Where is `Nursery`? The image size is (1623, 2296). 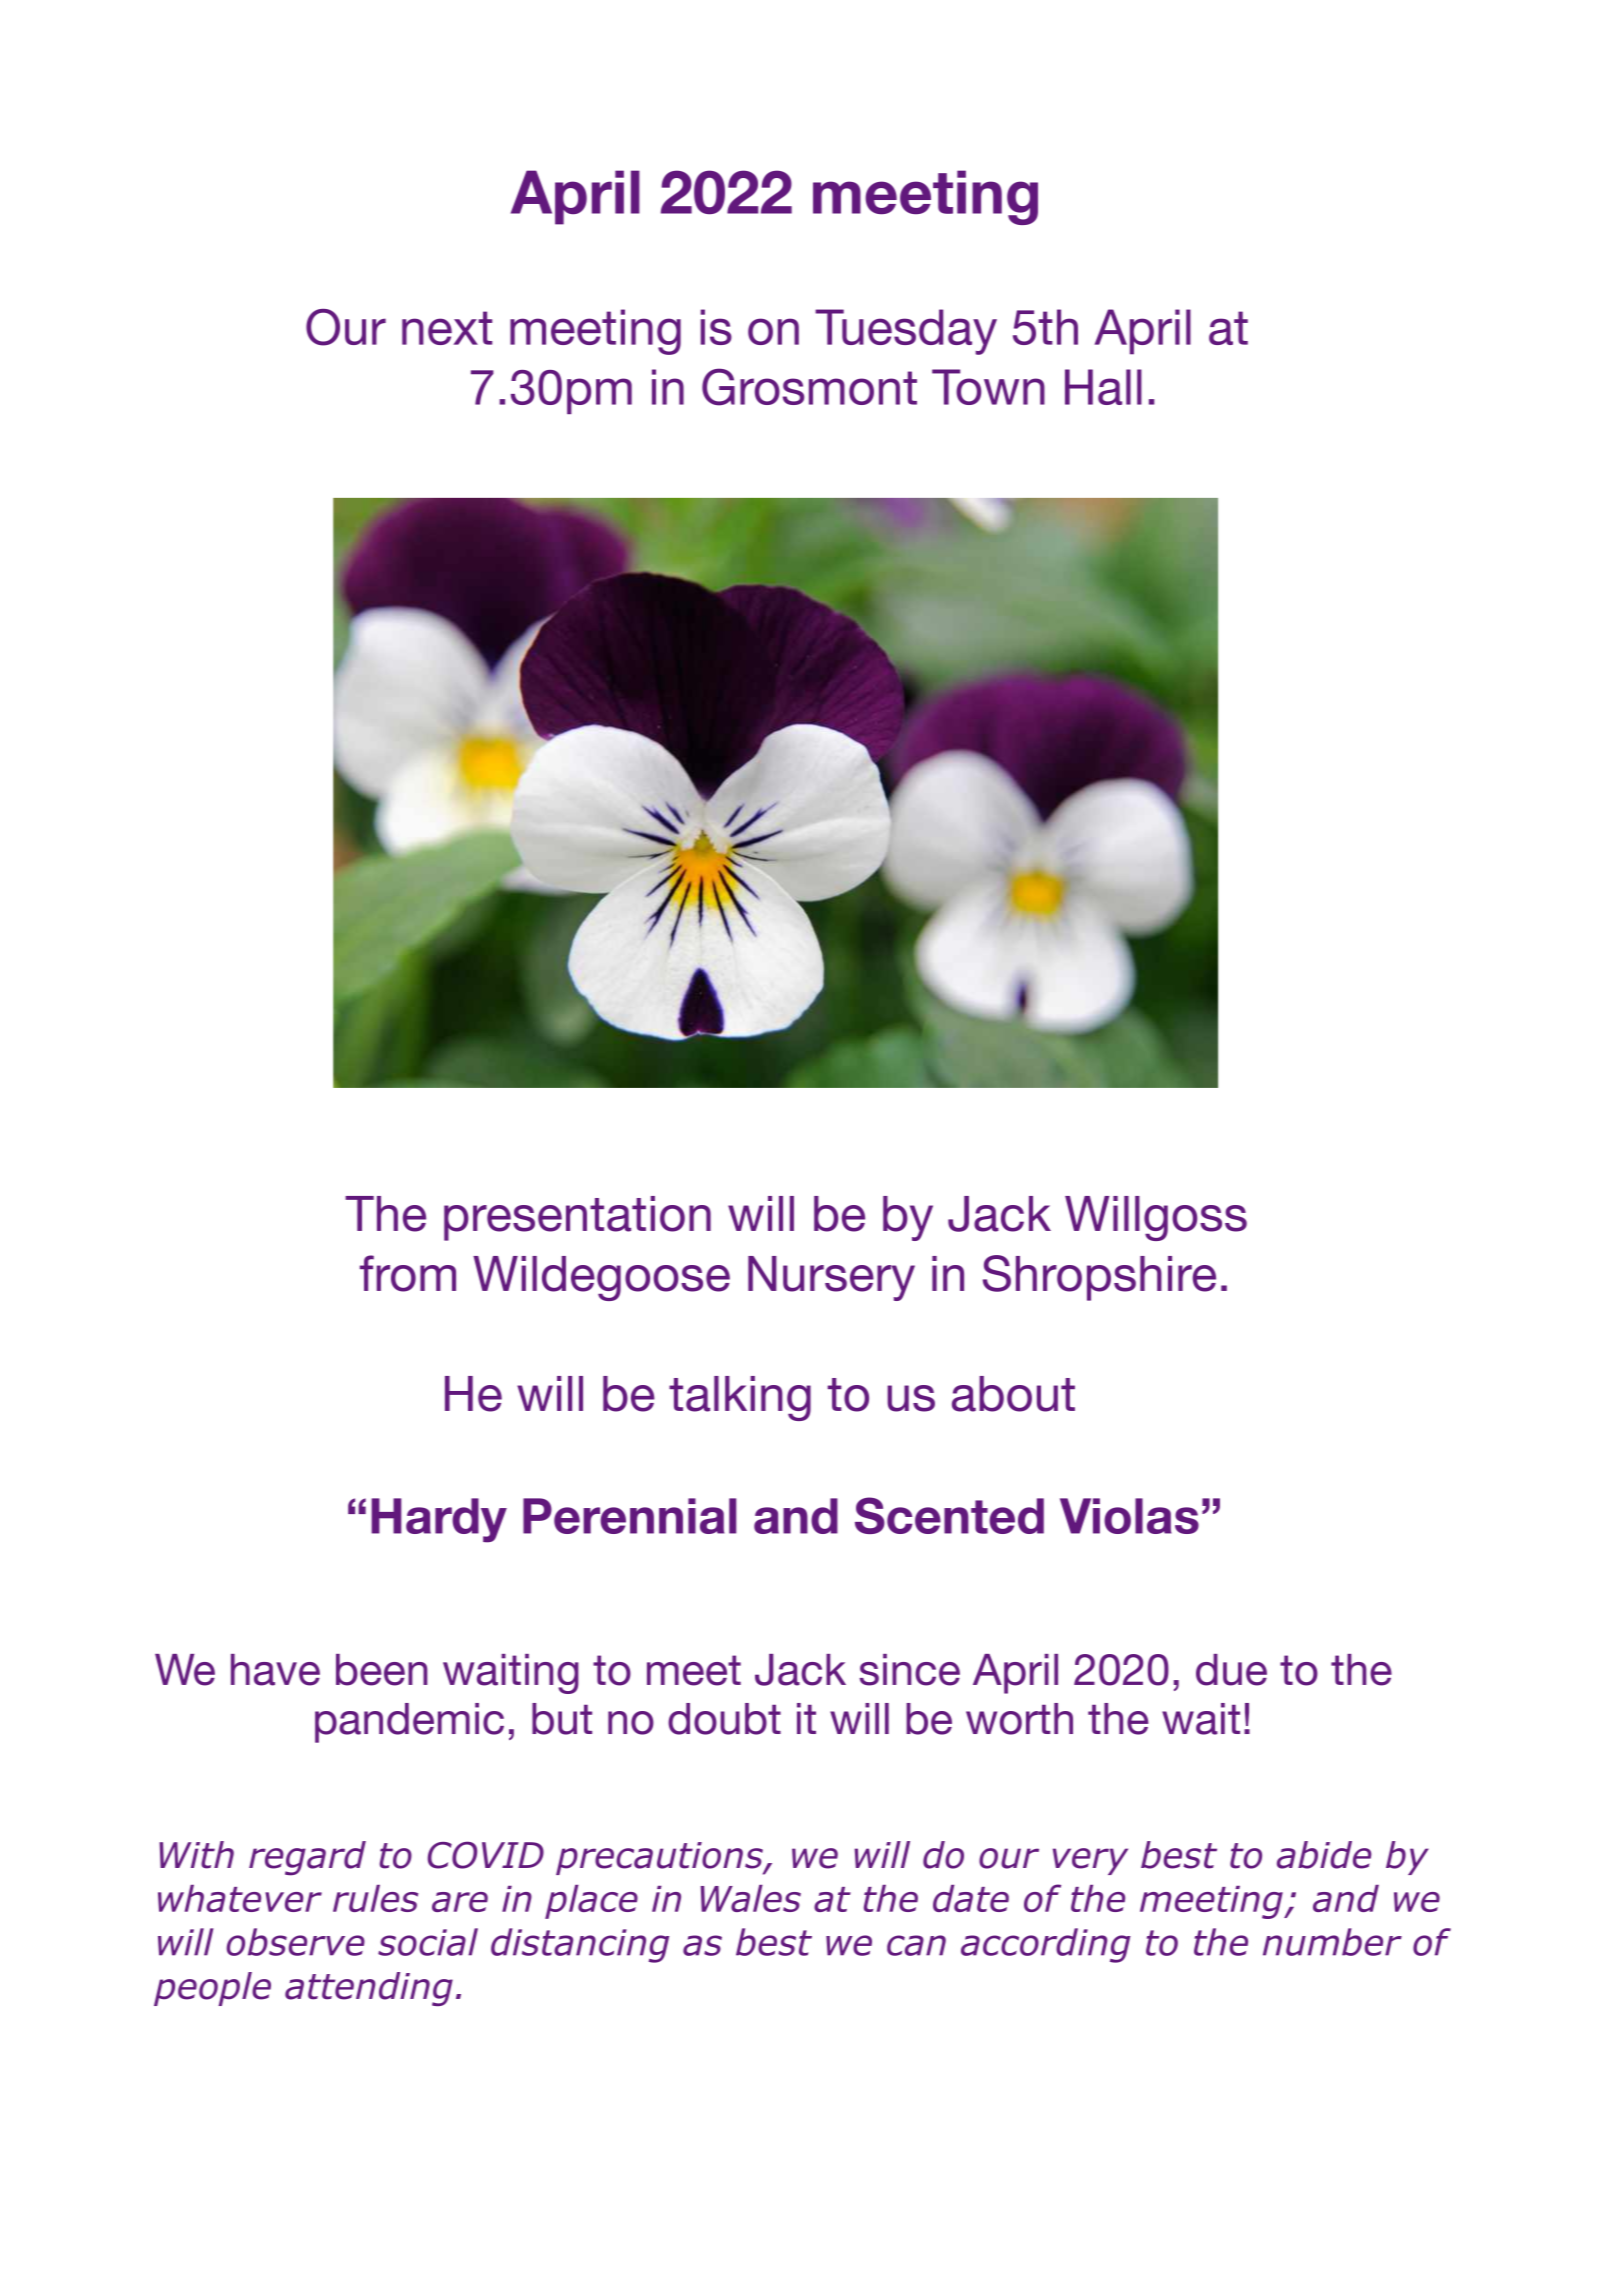
Nursery is located at coordinates (831, 1278).
